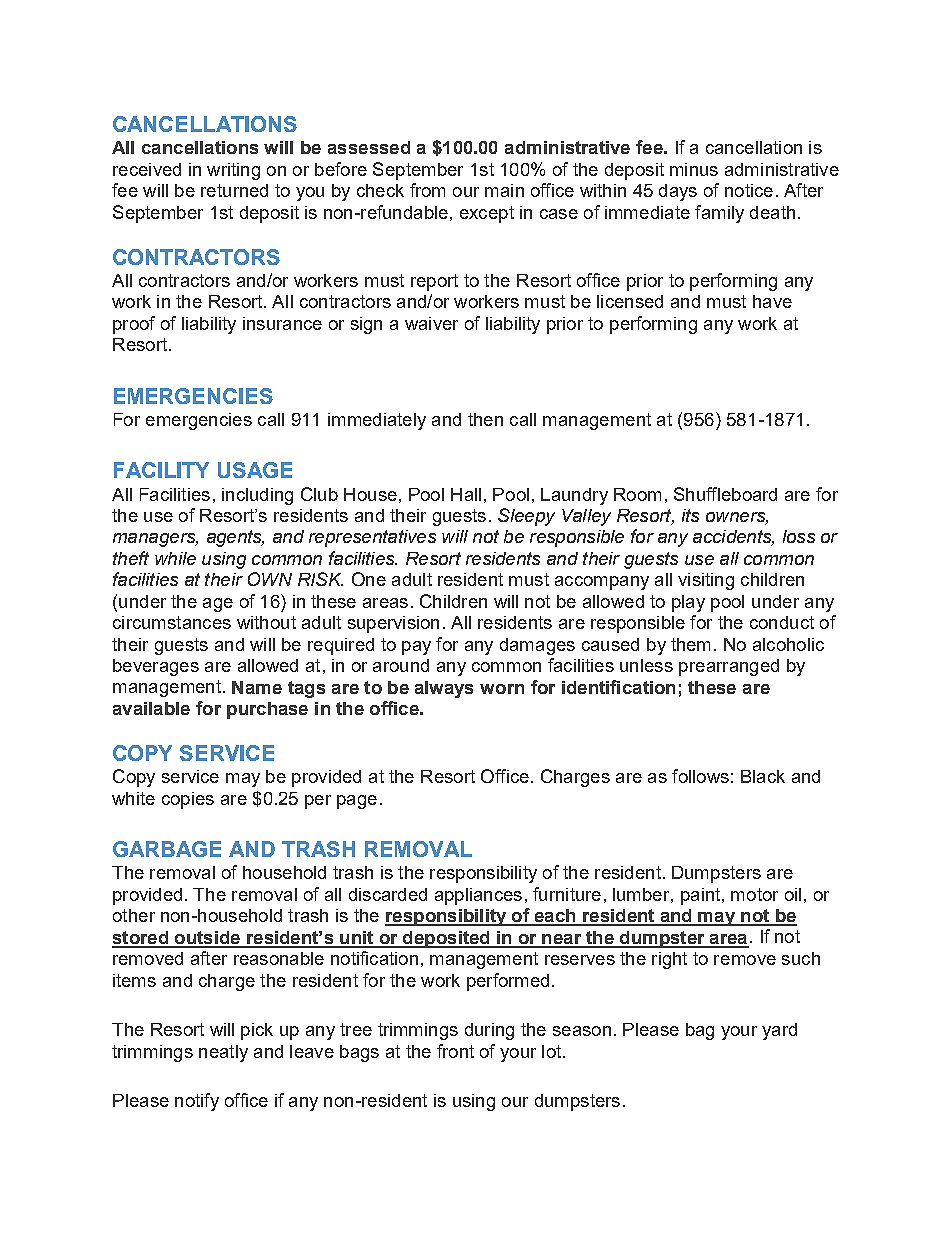 This page has width=952, height=1233. I want to click on follows, so click(700, 776).
